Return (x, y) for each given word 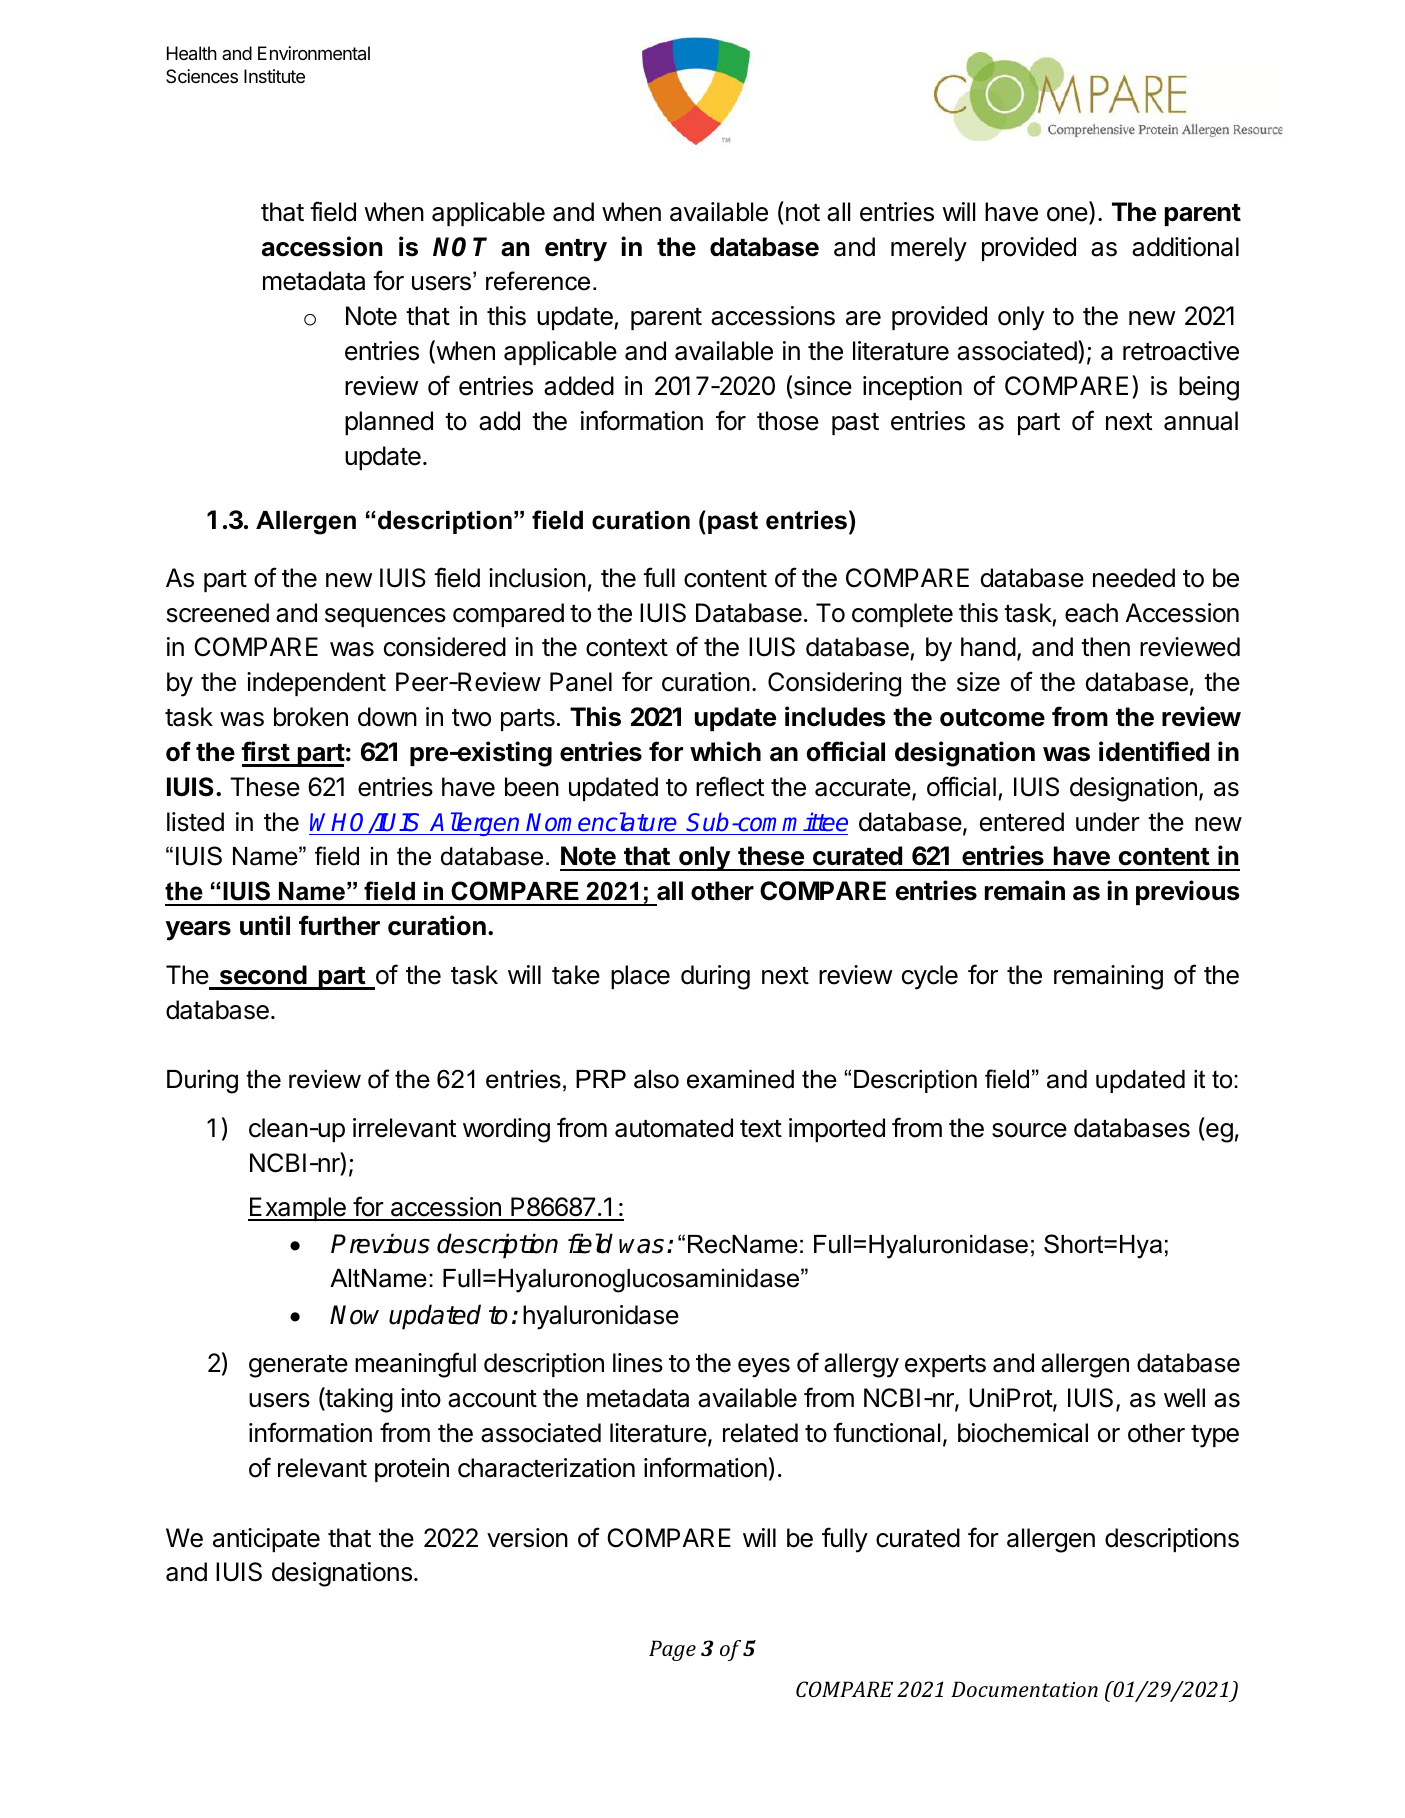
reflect (730, 786)
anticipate (266, 1540)
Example (298, 1209)
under (1108, 822)
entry (576, 250)
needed (1134, 578)
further (339, 925)
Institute (274, 76)
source (1029, 1130)
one (1068, 215)
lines (638, 1363)
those (788, 421)
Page (672, 1650)
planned (389, 423)
